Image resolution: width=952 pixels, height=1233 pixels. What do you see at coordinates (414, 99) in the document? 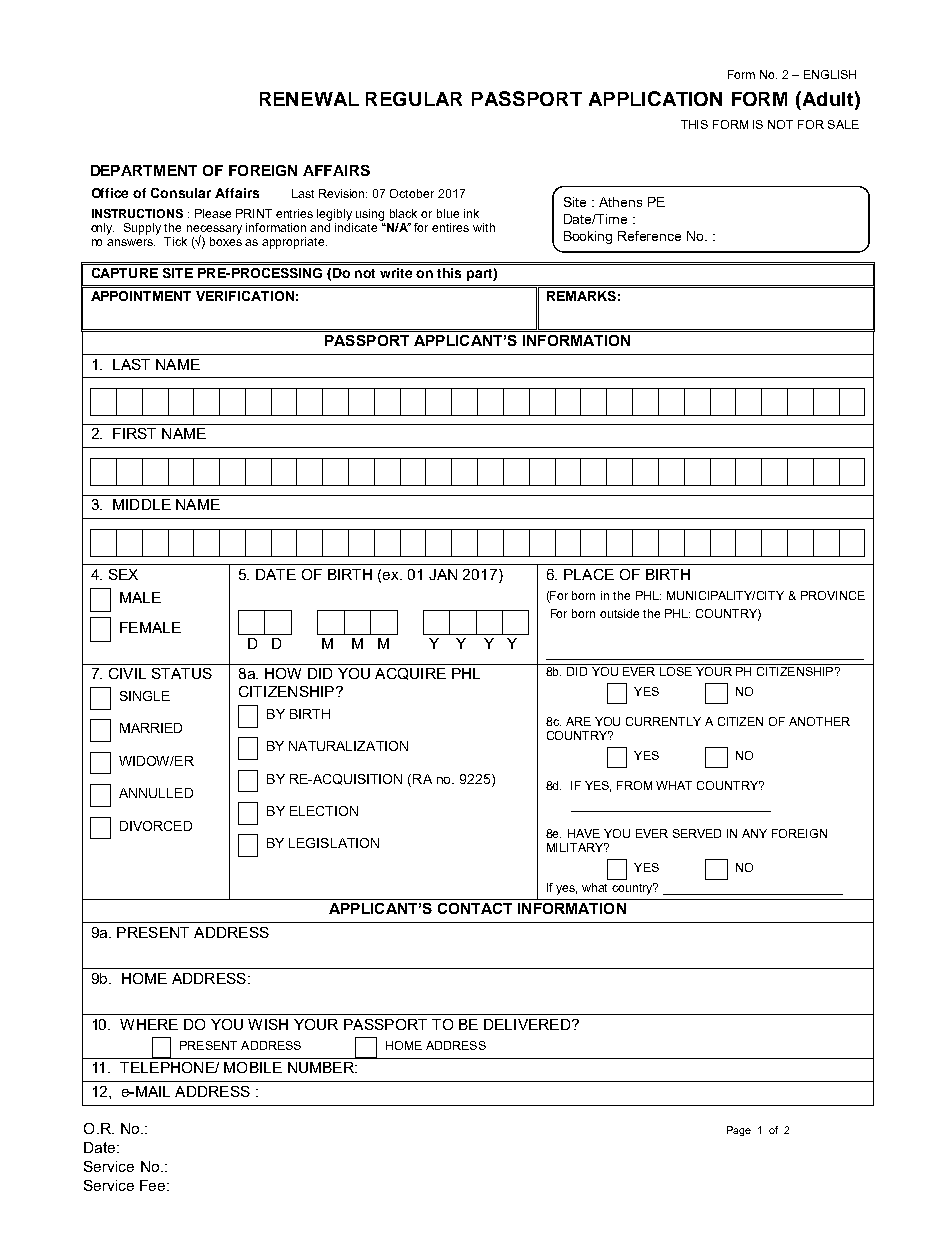
I see `REGULAR` at bounding box center [414, 99].
